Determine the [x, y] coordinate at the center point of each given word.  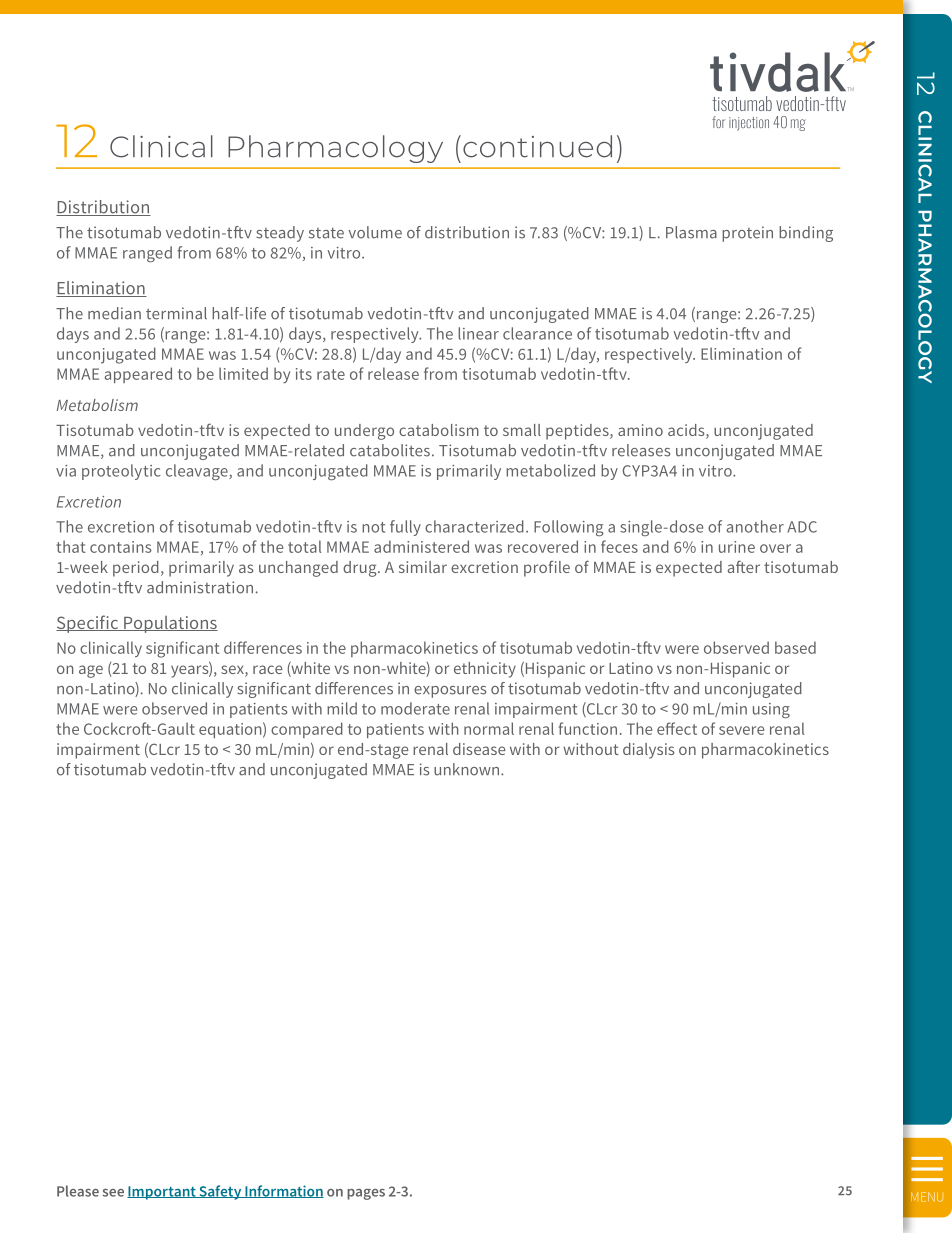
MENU [927, 1197]
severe [741, 730]
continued [537, 146]
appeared [138, 375]
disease [479, 749]
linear [478, 333]
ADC [802, 527]
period [136, 569]
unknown [468, 769]
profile [547, 569]
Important [162, 1193]
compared [307, 730]
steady [280, 234]
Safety [220, 1192]
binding [806, 234]
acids [687, 431]
